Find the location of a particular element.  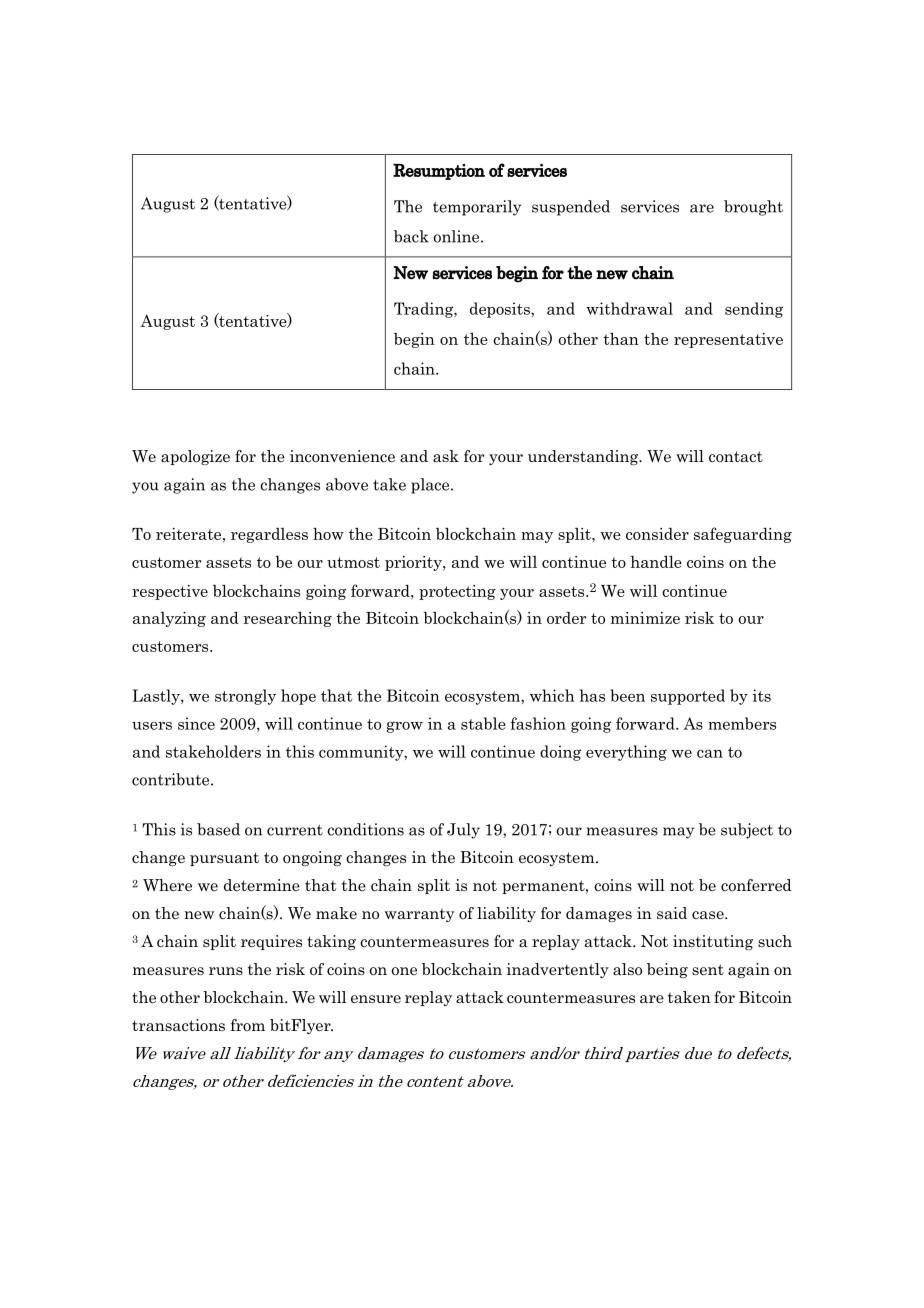

respective is located at coordinates (170, 592).
